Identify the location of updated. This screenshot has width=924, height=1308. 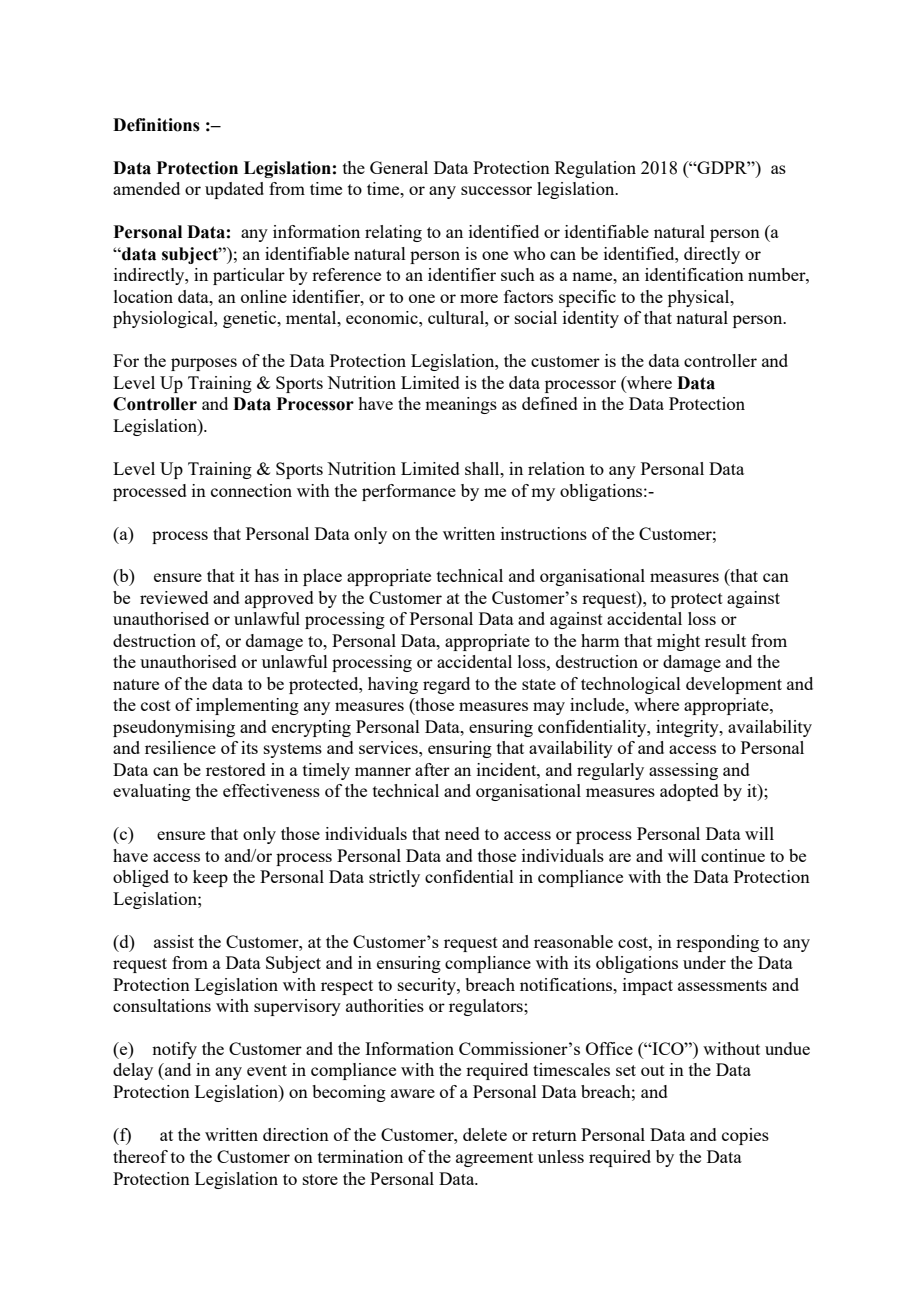
(234, 190).
